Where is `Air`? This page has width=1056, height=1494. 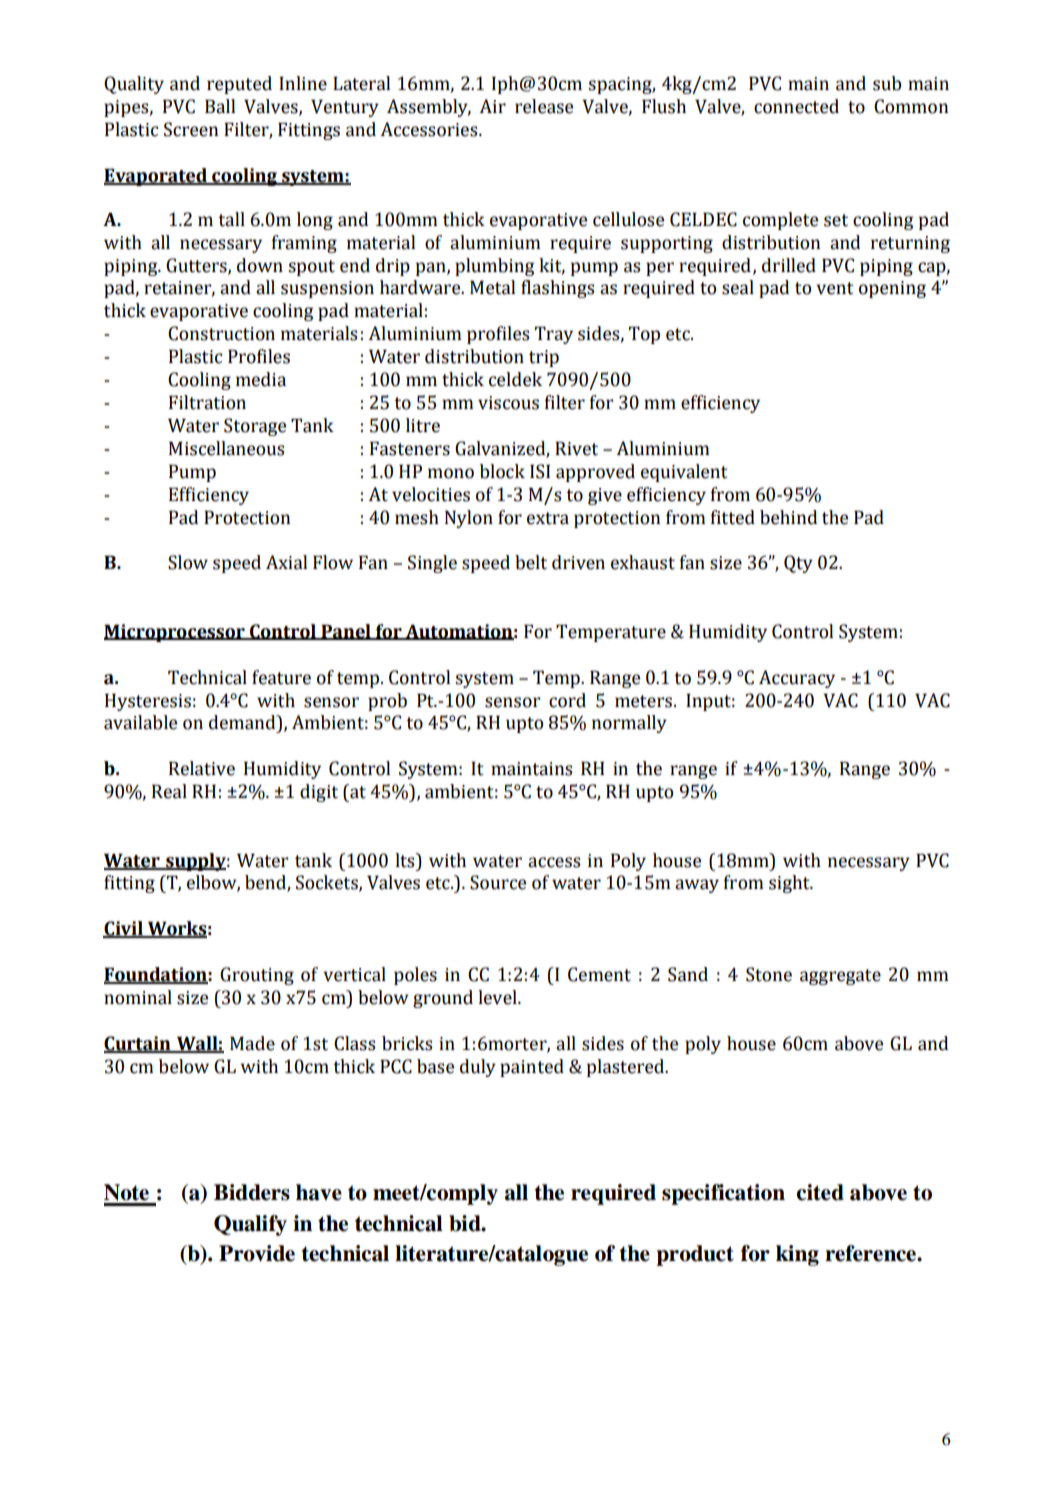
Air is located at coordinates (492, 106).
